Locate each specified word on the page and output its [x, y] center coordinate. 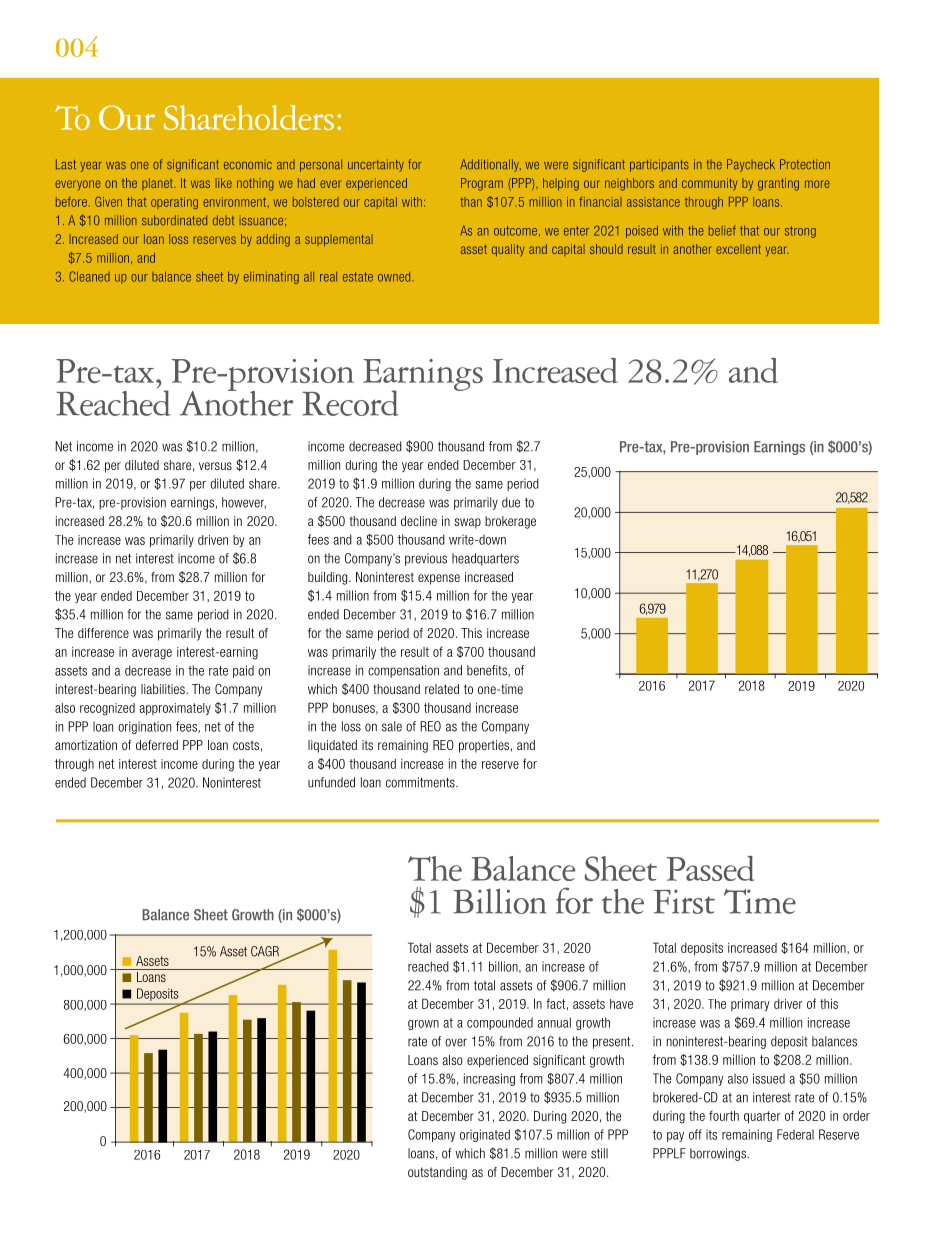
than [471, 202]
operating [174, 203]
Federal [795, 1134]
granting [778, 184]
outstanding [437, 1173]
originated [485, 1135]
